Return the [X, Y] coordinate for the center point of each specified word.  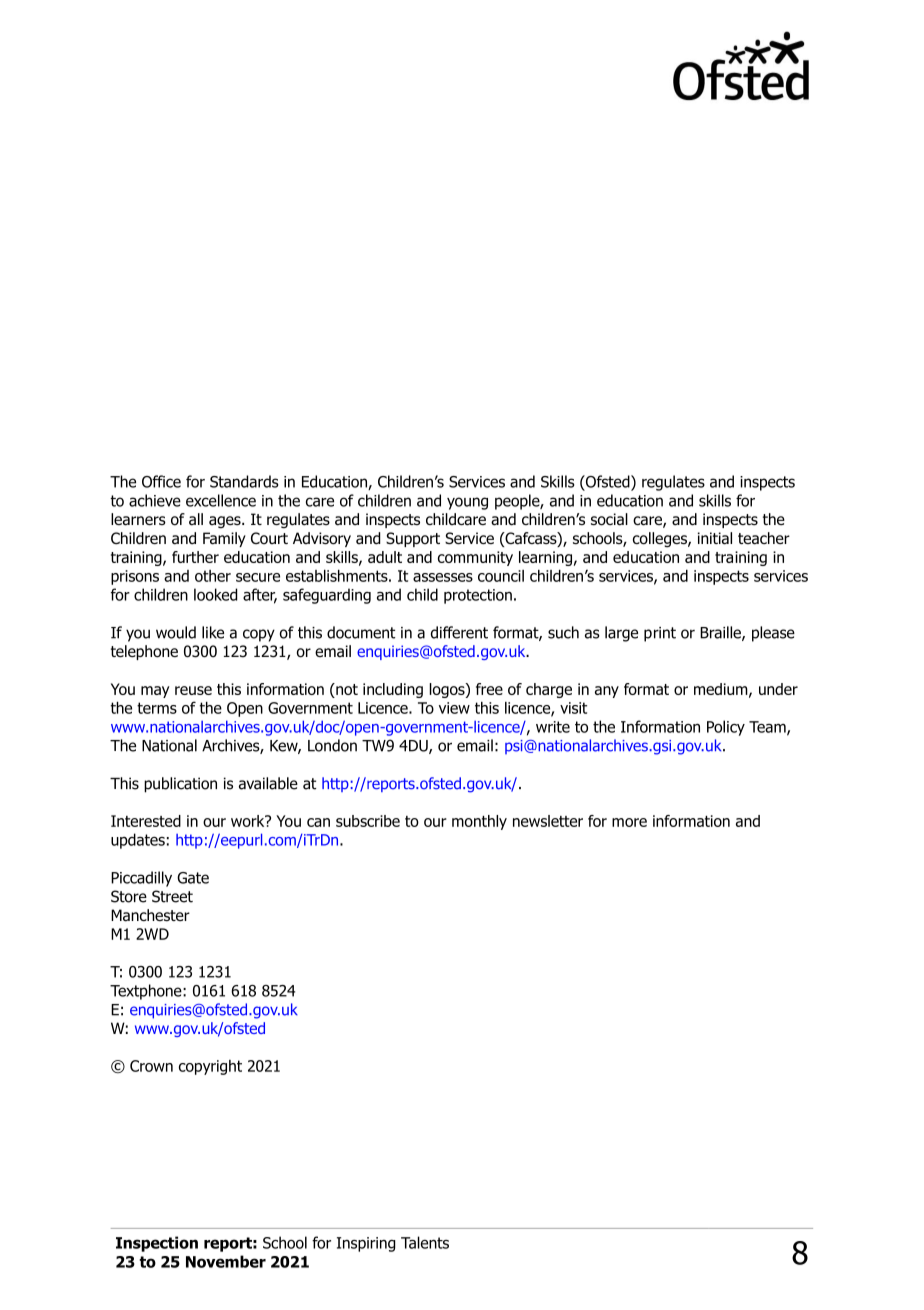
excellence [221, 500]
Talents [425, 1242]
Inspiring [366, 1244]
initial [715, 538]
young [467, 503]
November [226, 1261]
